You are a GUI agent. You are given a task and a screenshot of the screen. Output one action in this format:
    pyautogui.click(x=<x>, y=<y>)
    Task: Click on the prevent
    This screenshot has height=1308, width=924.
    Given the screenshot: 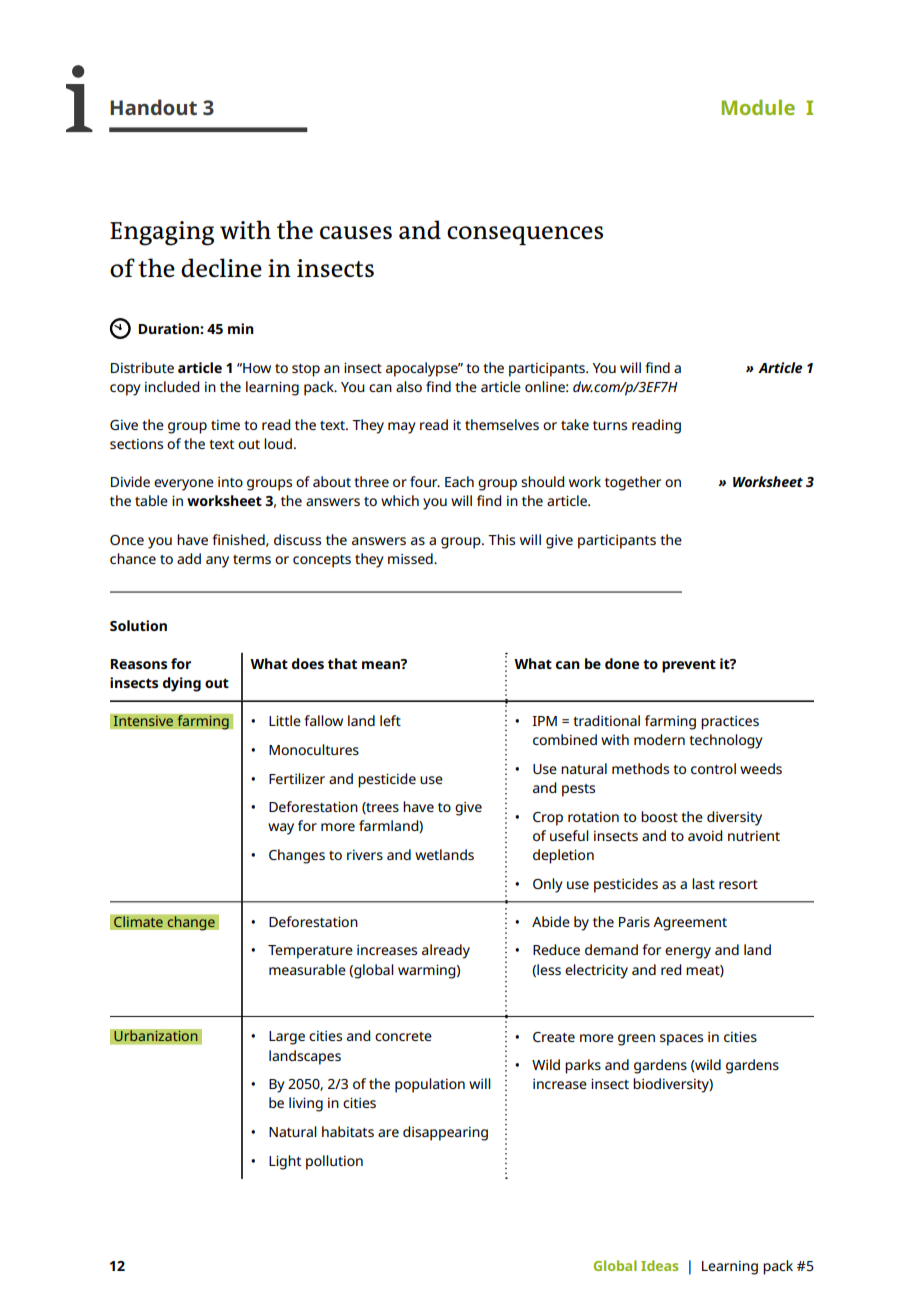 What is the action you would take?
    pyautogui.click(x=689, y=666)
